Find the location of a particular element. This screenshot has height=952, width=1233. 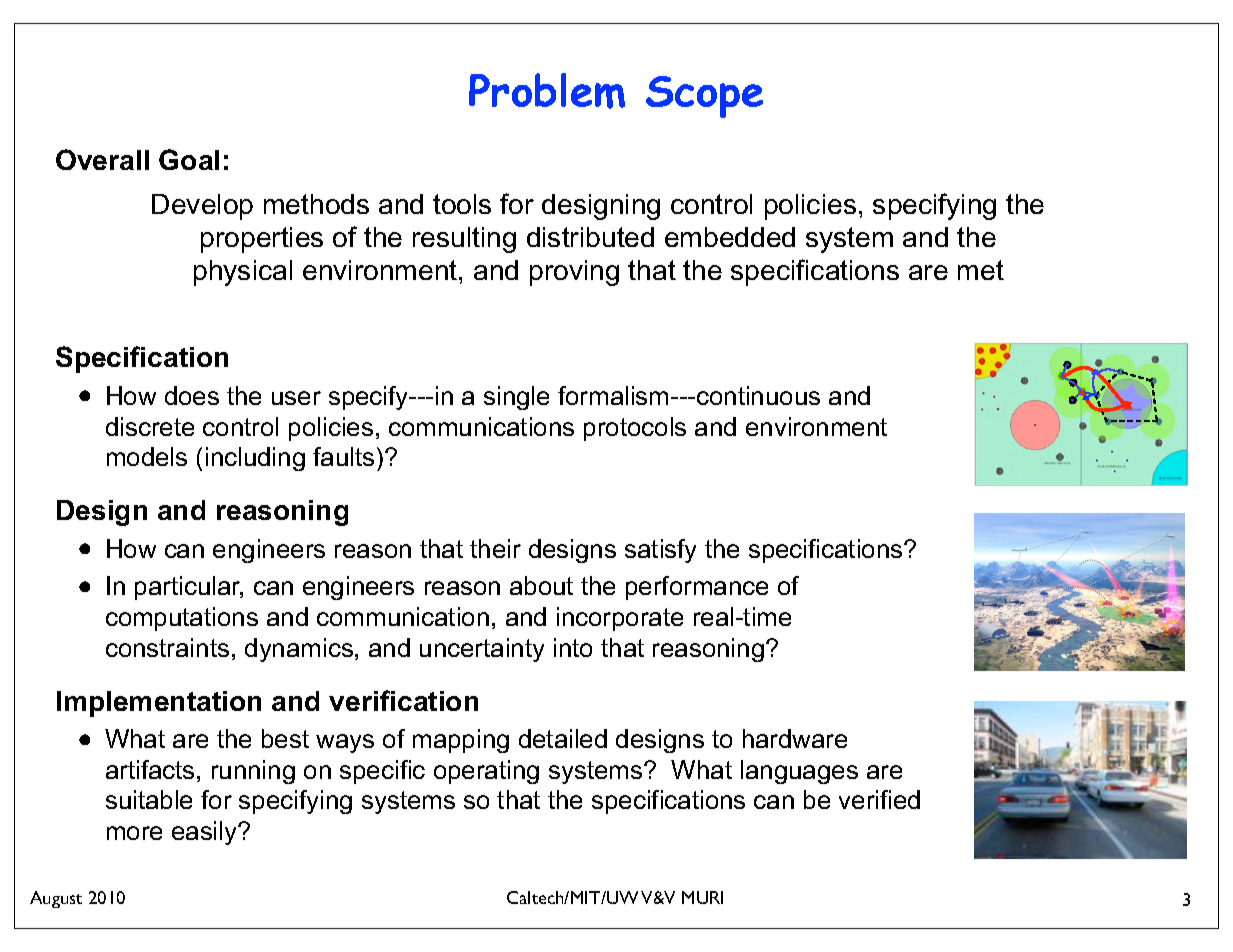

Scope is located at coordinates (704, 97).
